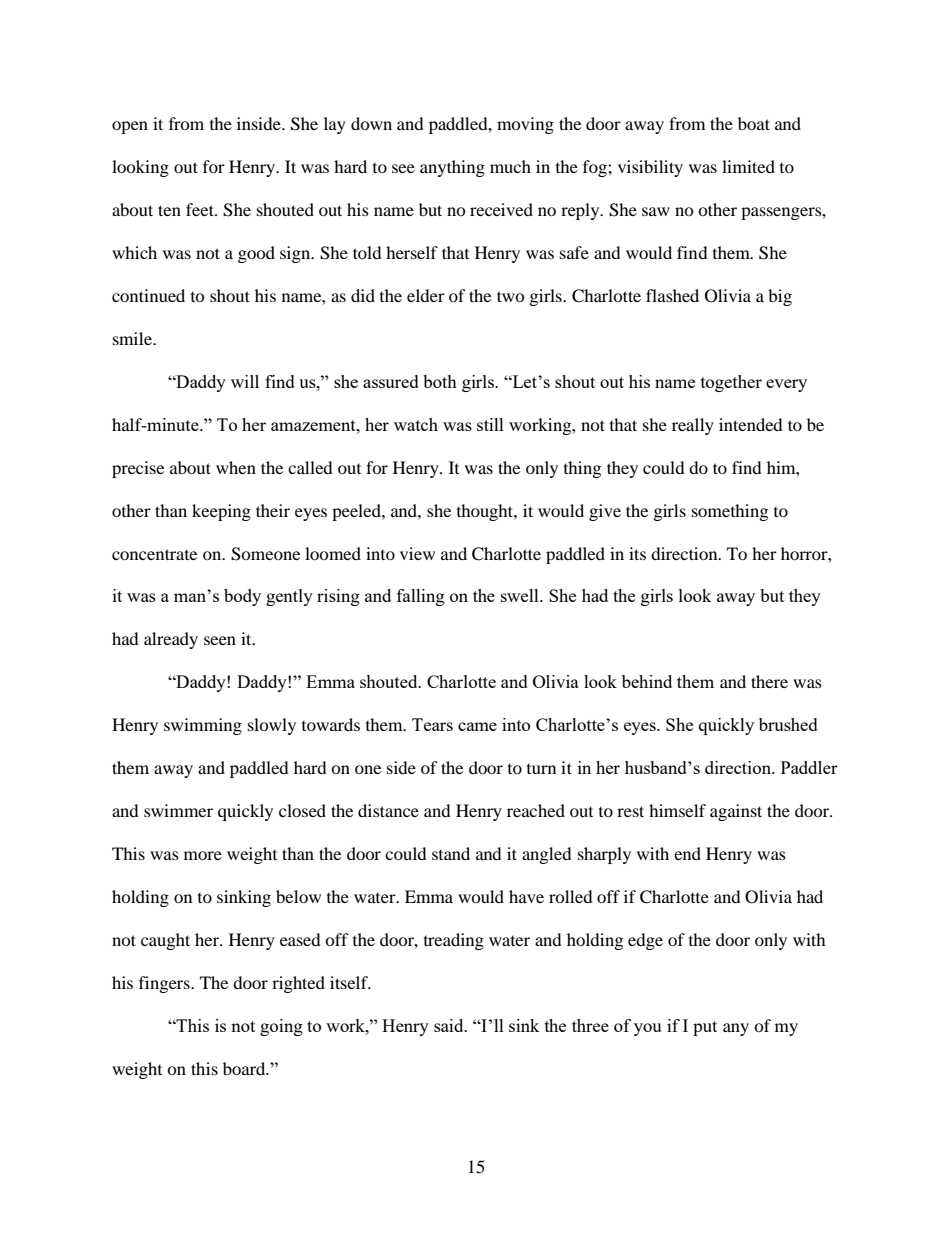 The height and width of the screenshot is (1233, 952). What do you see at coordinates (477, 726) in the screenshot?
I see `came` at bounding box center [477, 726].
